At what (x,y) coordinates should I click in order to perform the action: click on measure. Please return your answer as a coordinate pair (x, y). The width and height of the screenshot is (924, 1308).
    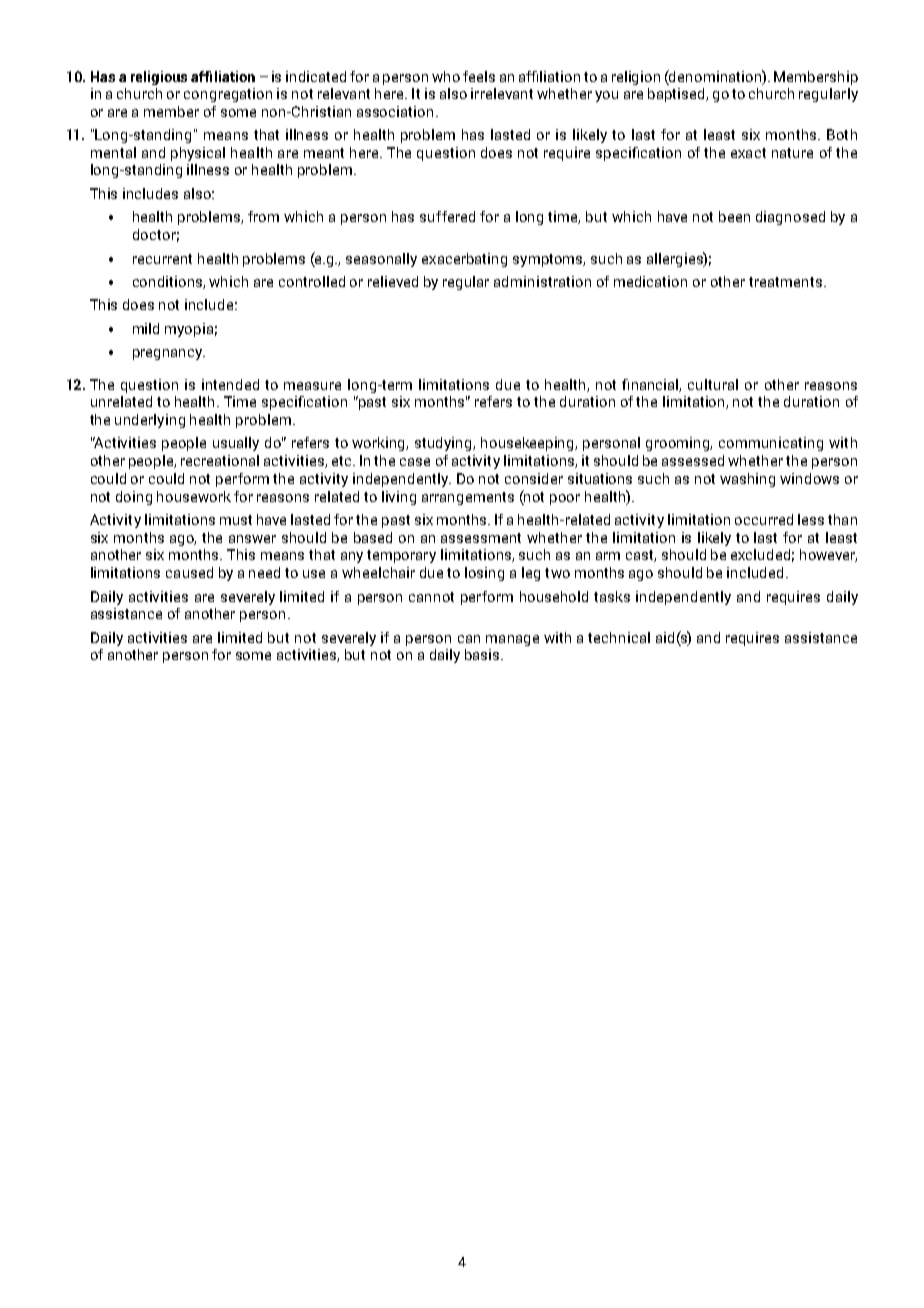
    Looking at the image, I should click on (312, 386).
